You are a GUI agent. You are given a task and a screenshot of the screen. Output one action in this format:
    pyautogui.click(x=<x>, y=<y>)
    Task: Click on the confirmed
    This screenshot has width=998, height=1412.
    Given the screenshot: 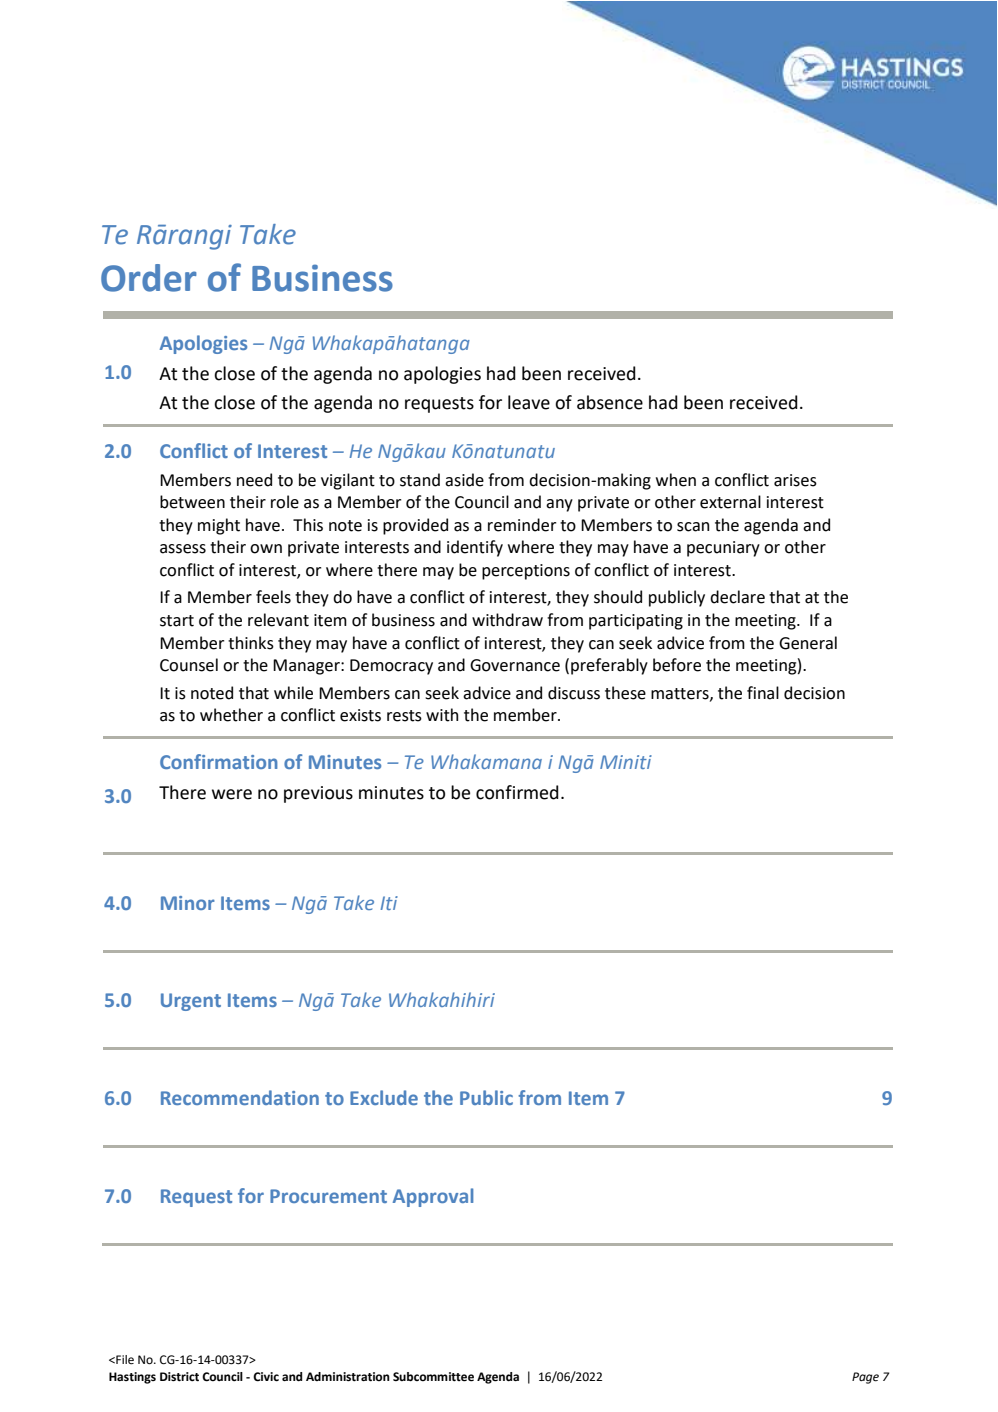 What is the action you would take?
    pyautogui.click(x=517, y=792)
